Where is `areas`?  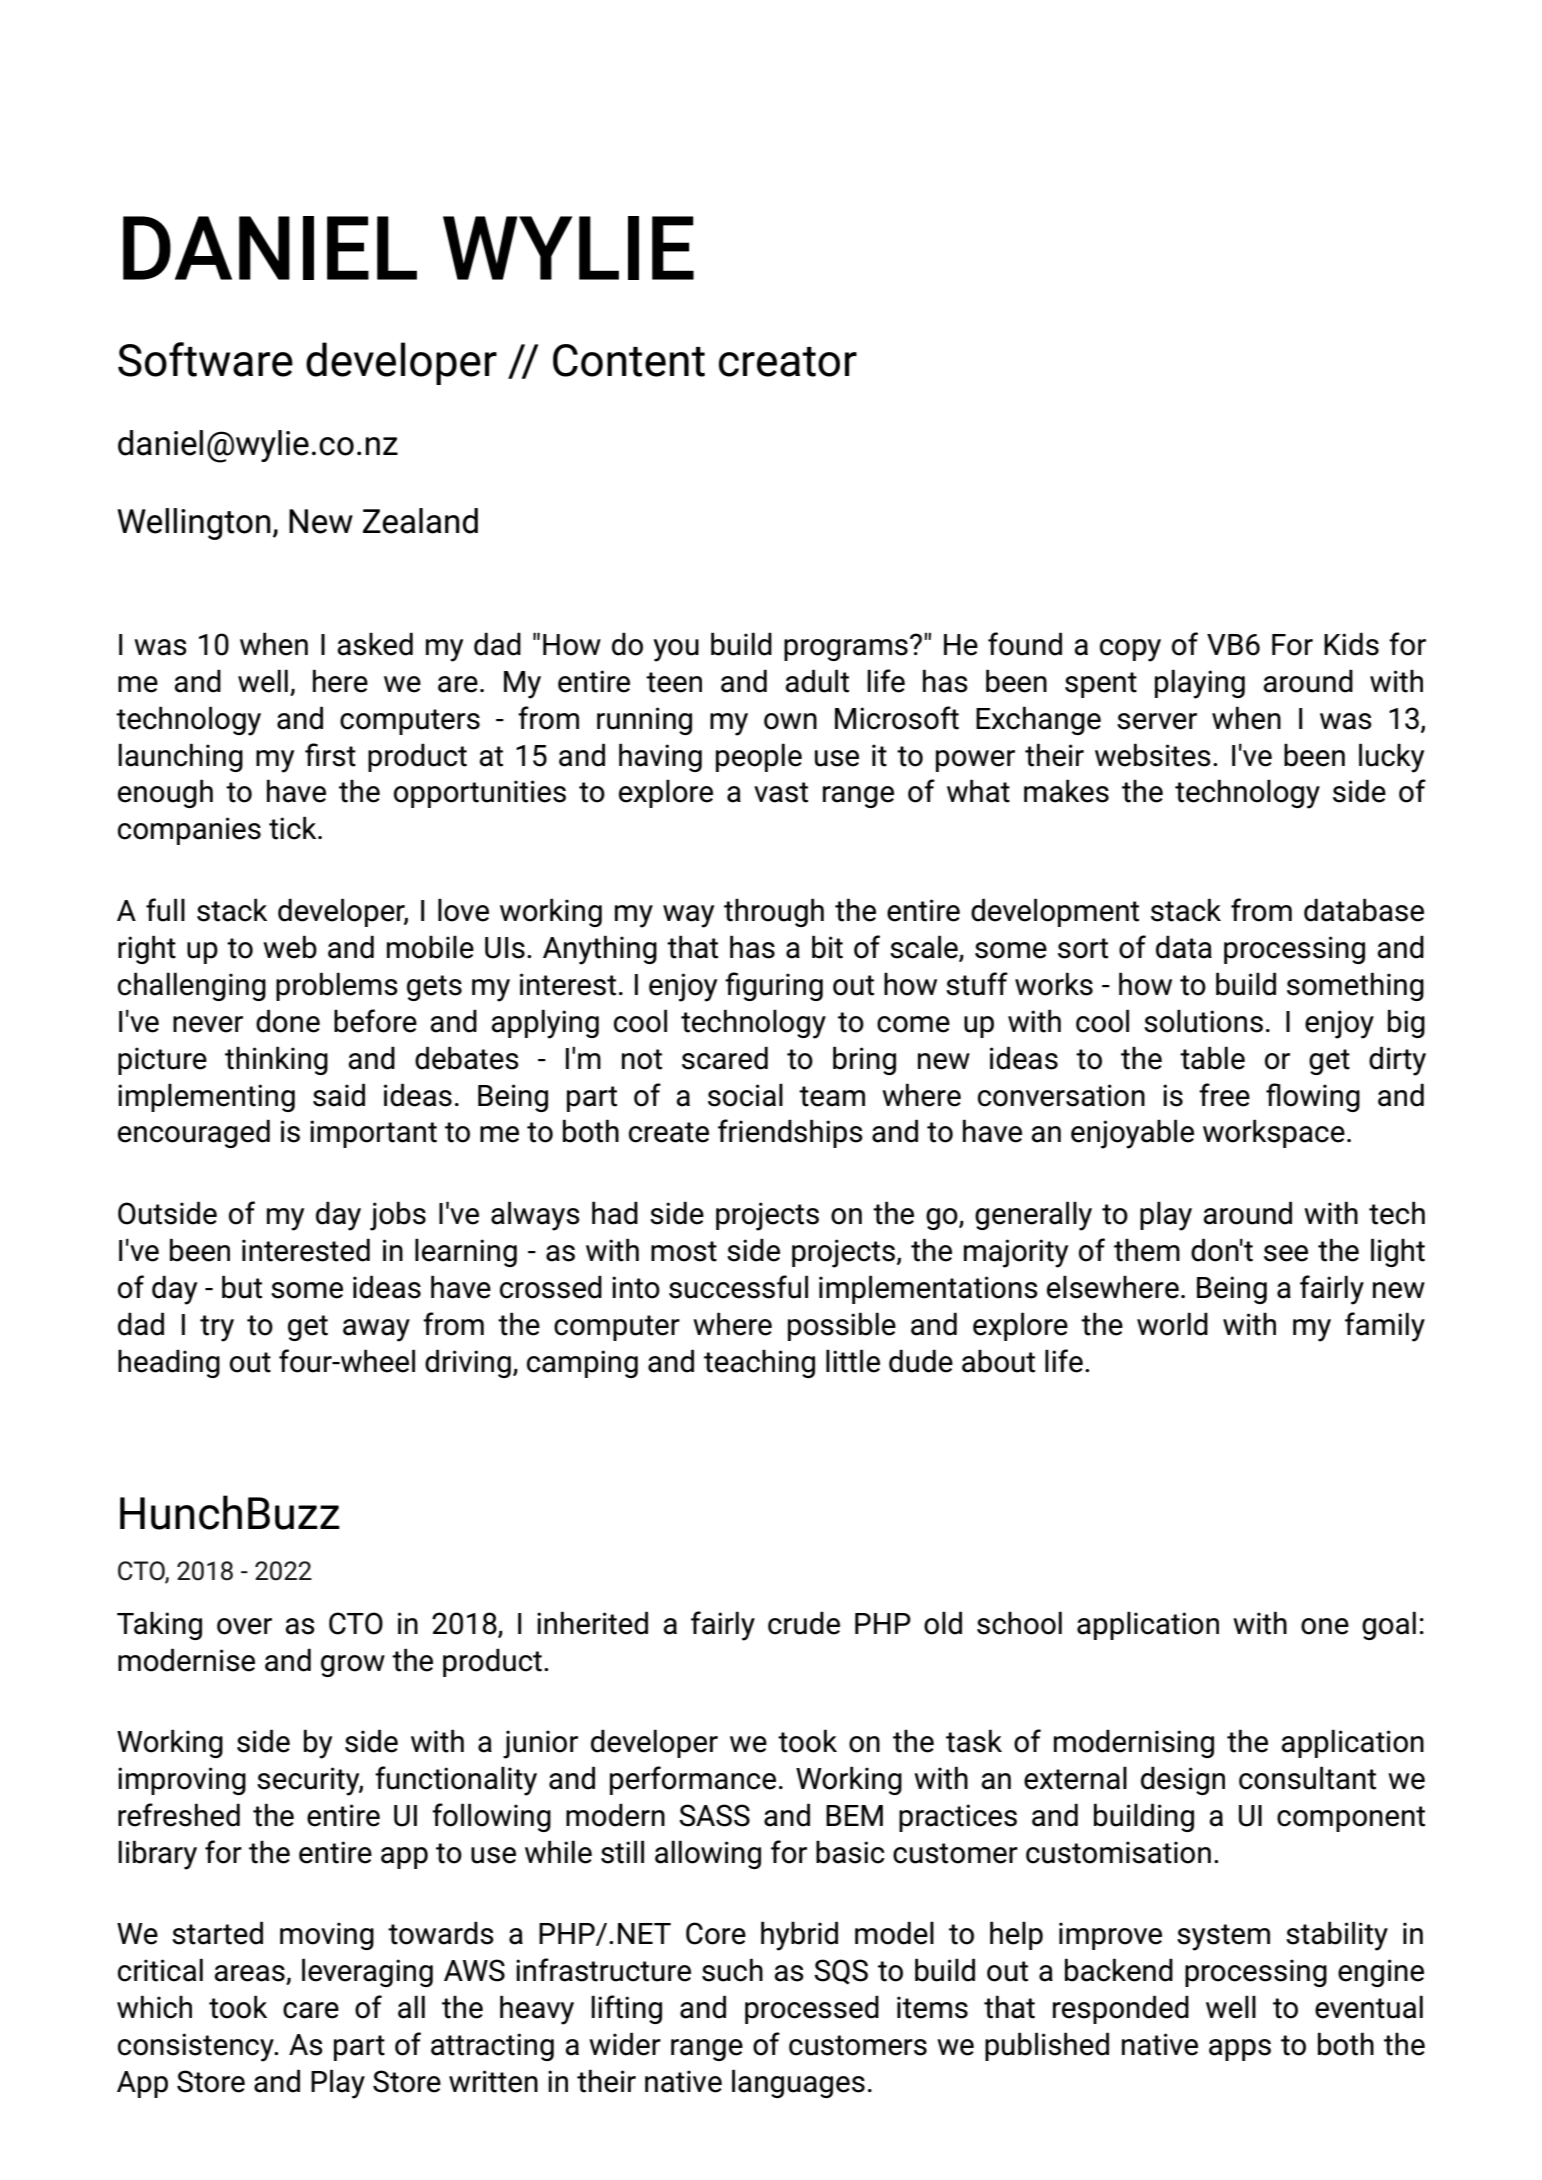 areas is located at coordinates (250, 1974).
